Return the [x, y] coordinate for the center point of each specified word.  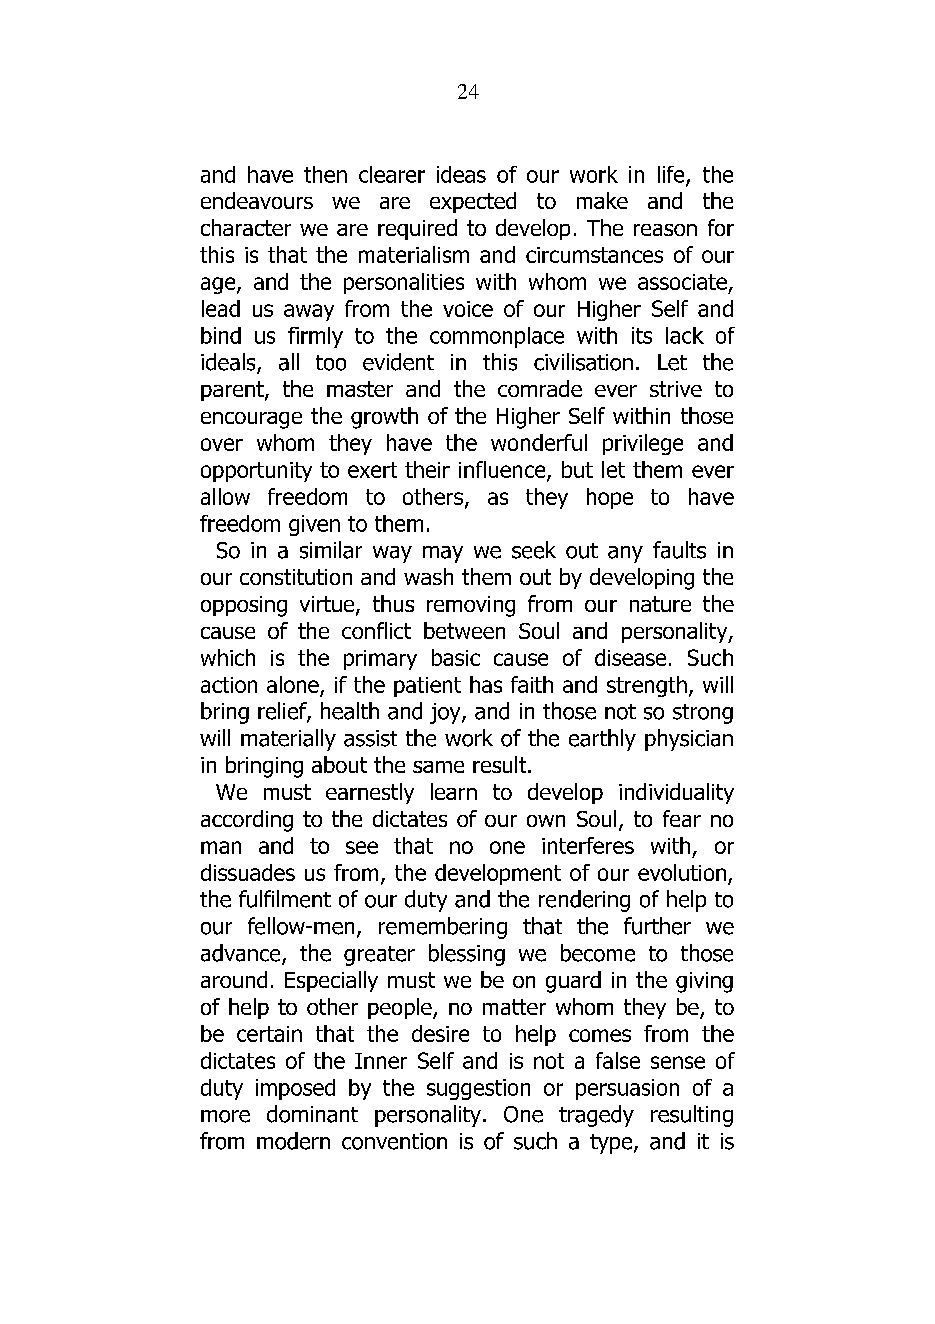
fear [682, 818]
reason [665, 230]
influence [503, 470]
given [314, 525]
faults [679, 550]
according [247, 821]
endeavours [257, 200]
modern [293, 1141]
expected [473, 202]
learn [454, 791]
